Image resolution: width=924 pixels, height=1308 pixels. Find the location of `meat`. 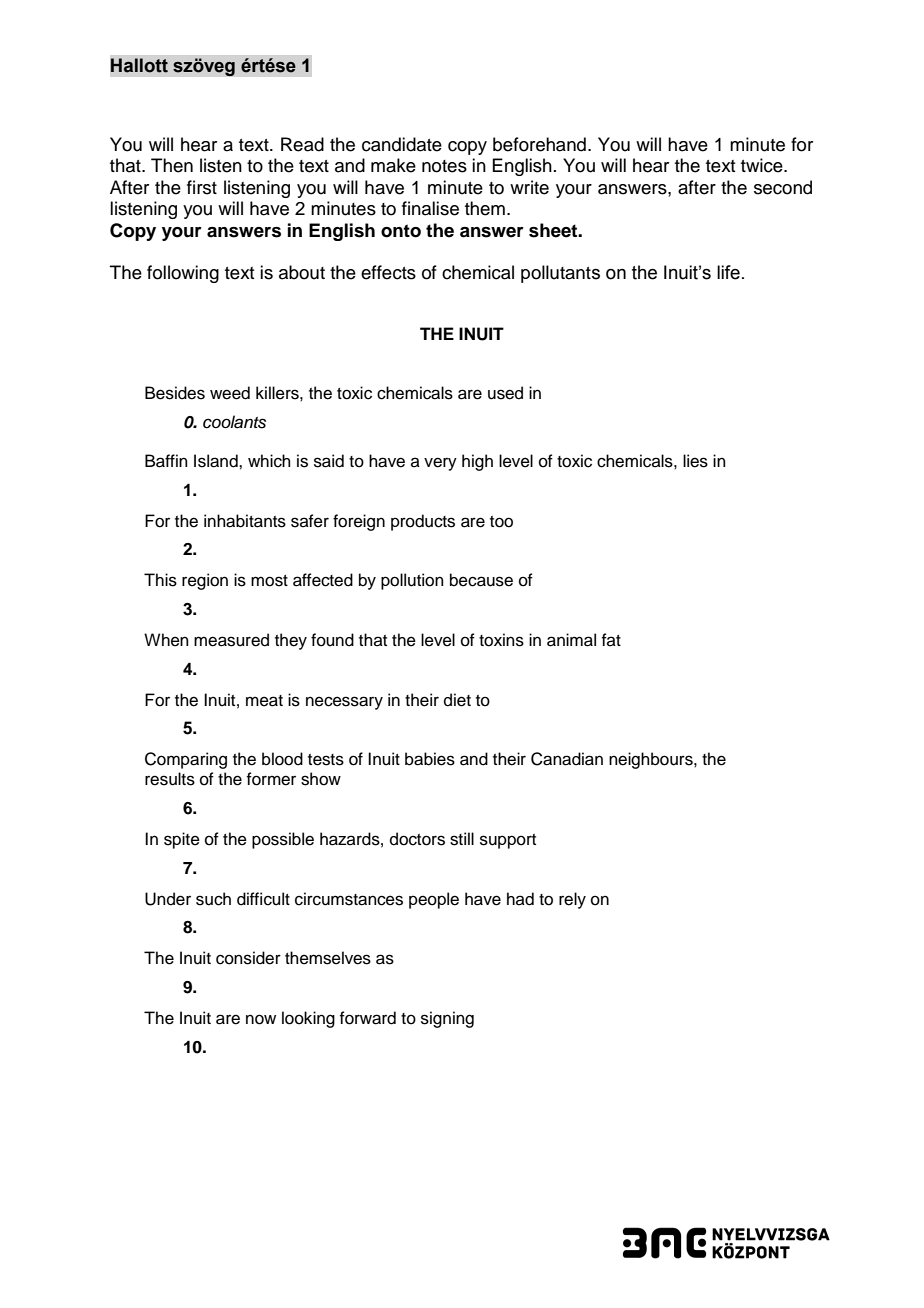

meat is located at coordinates (264, 701).
